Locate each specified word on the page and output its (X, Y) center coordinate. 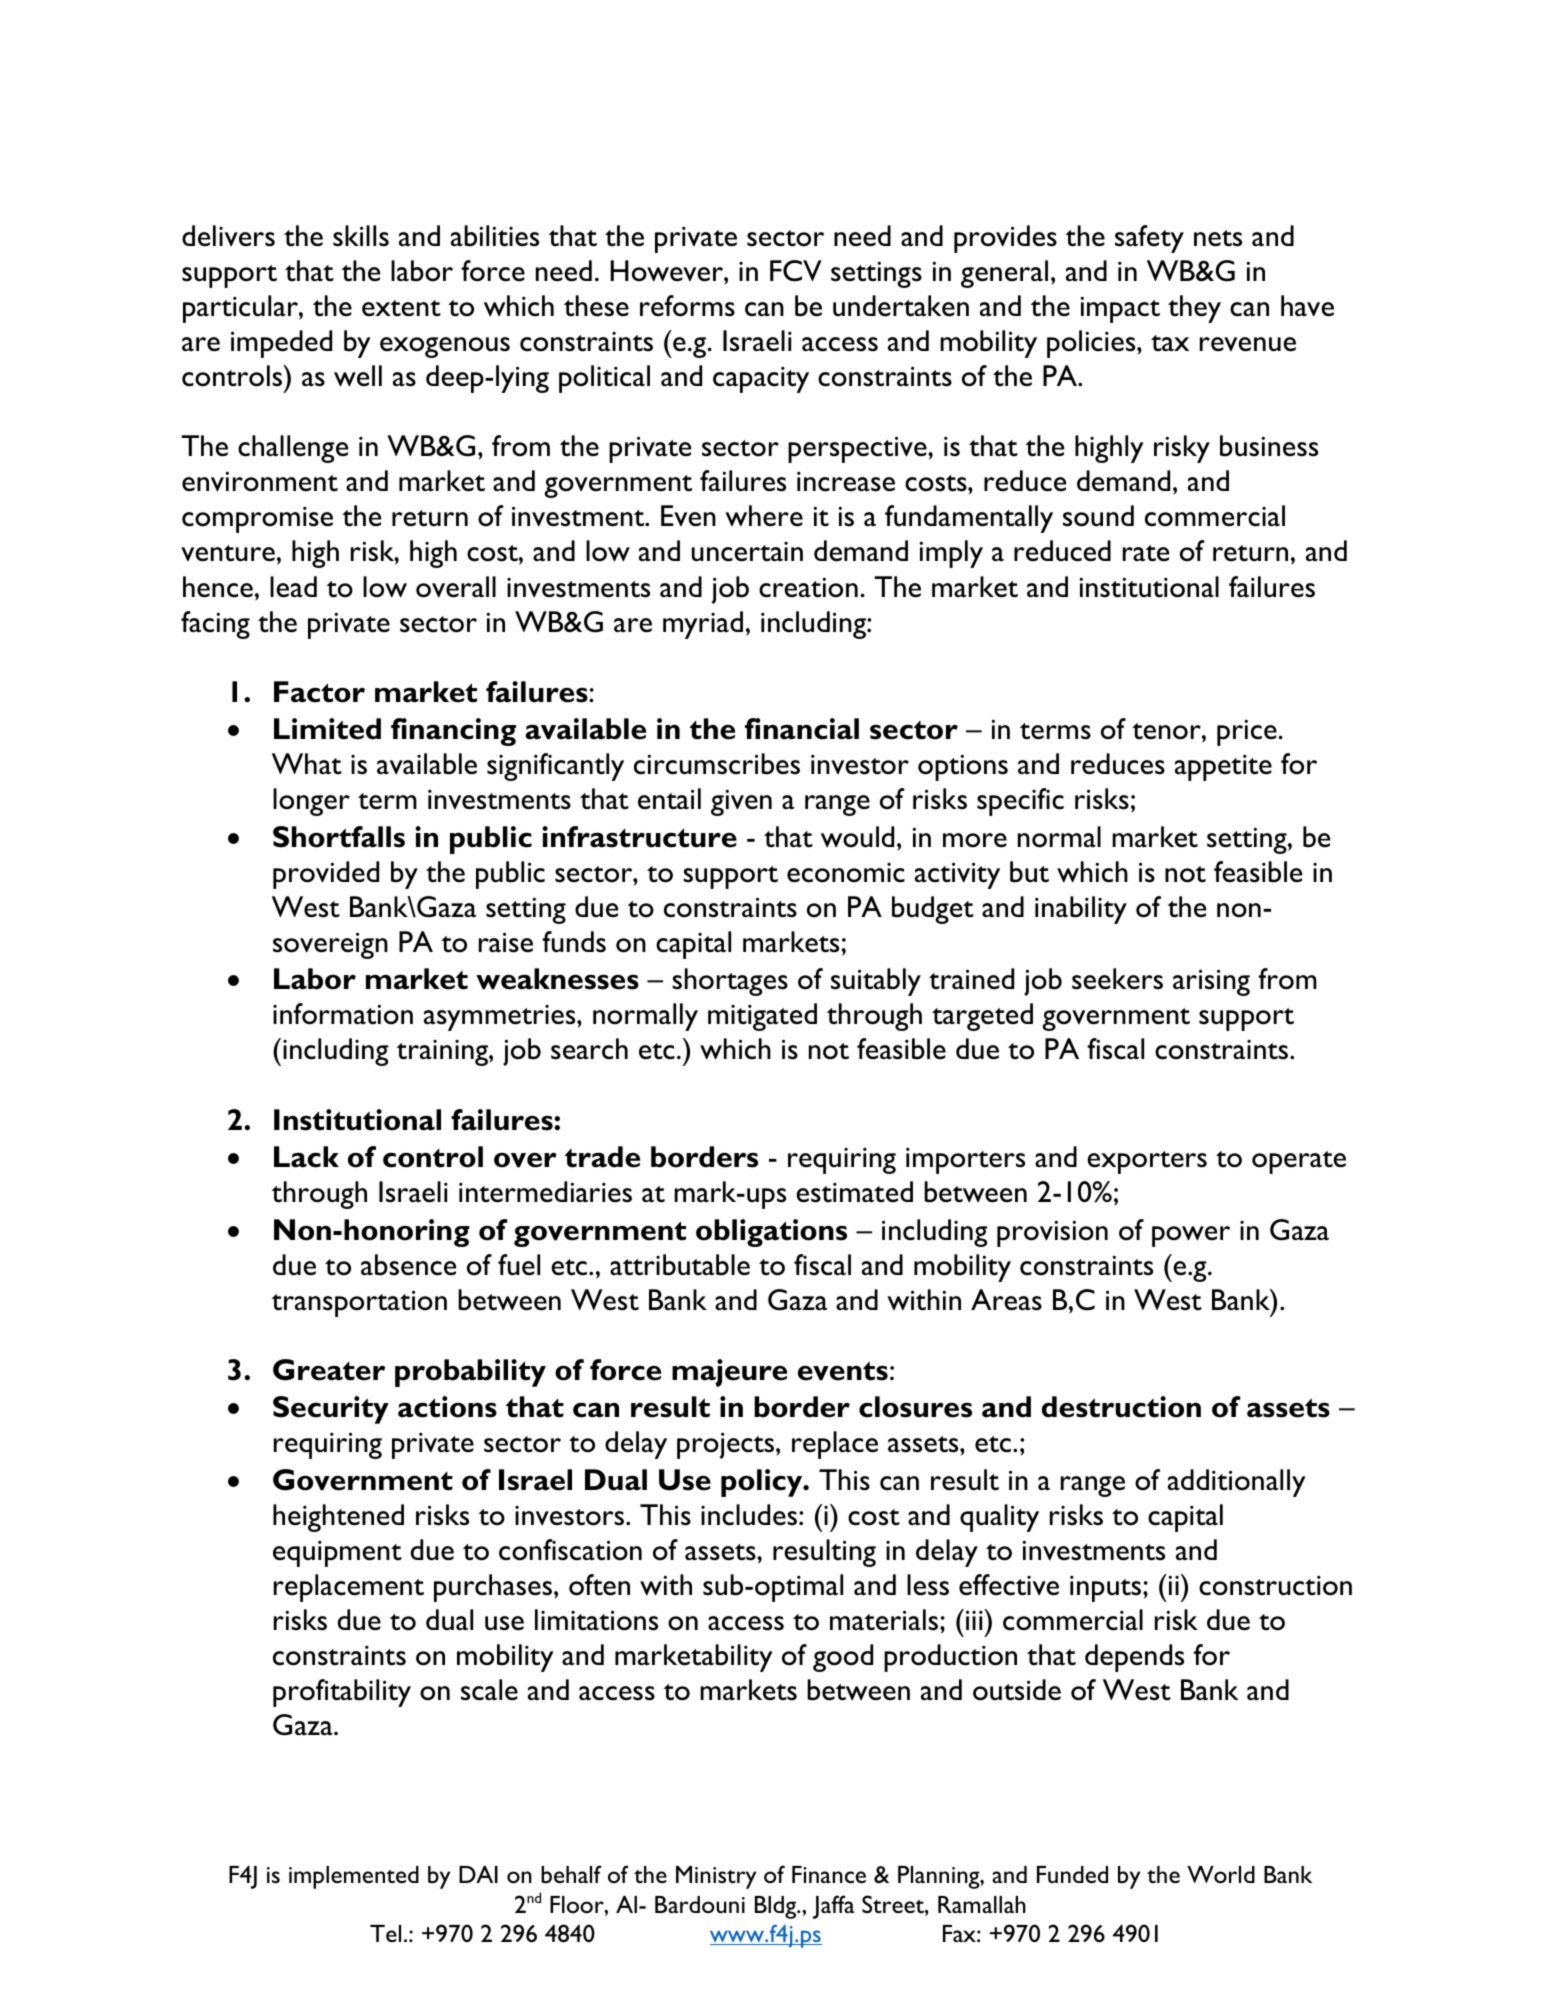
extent (401, 308)
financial (802, 729)
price (1247, 732)
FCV (796, 271)
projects (727, 1445)
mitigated (762, 1017)
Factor (319, 692)
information (343, 1014)
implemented (354, 1877)
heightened (338, 1518)
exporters (1147, 1162)
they (1194, 309)
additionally (1237, 1483)
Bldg (777, 1907)
